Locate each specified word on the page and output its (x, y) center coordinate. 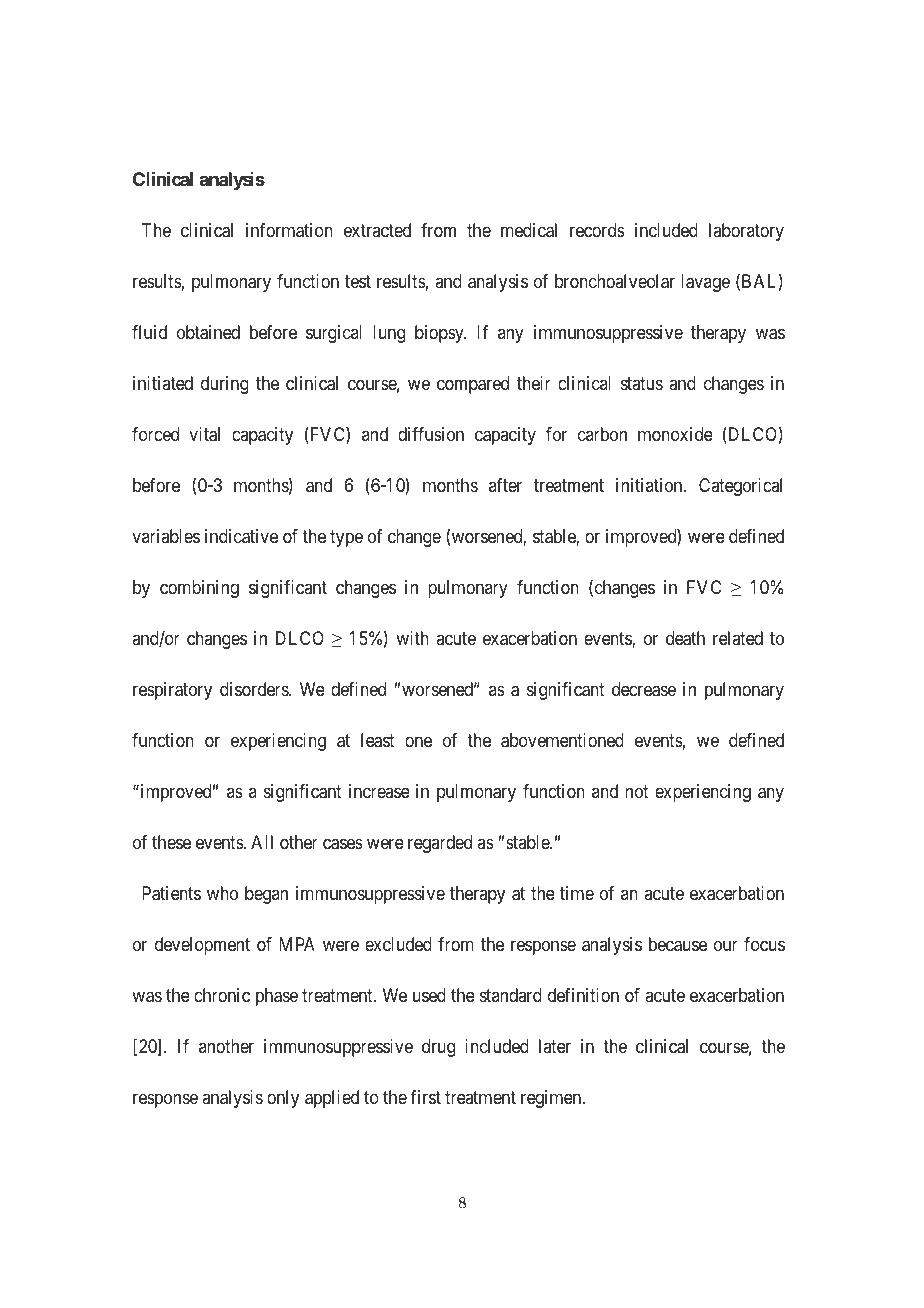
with (412, 638)
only (283, 1099)
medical (529, 230)
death (685, 638)
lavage (705, 283)
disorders (255, 689)
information (289, 230)
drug (438, 1048)
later (555, 1046)
